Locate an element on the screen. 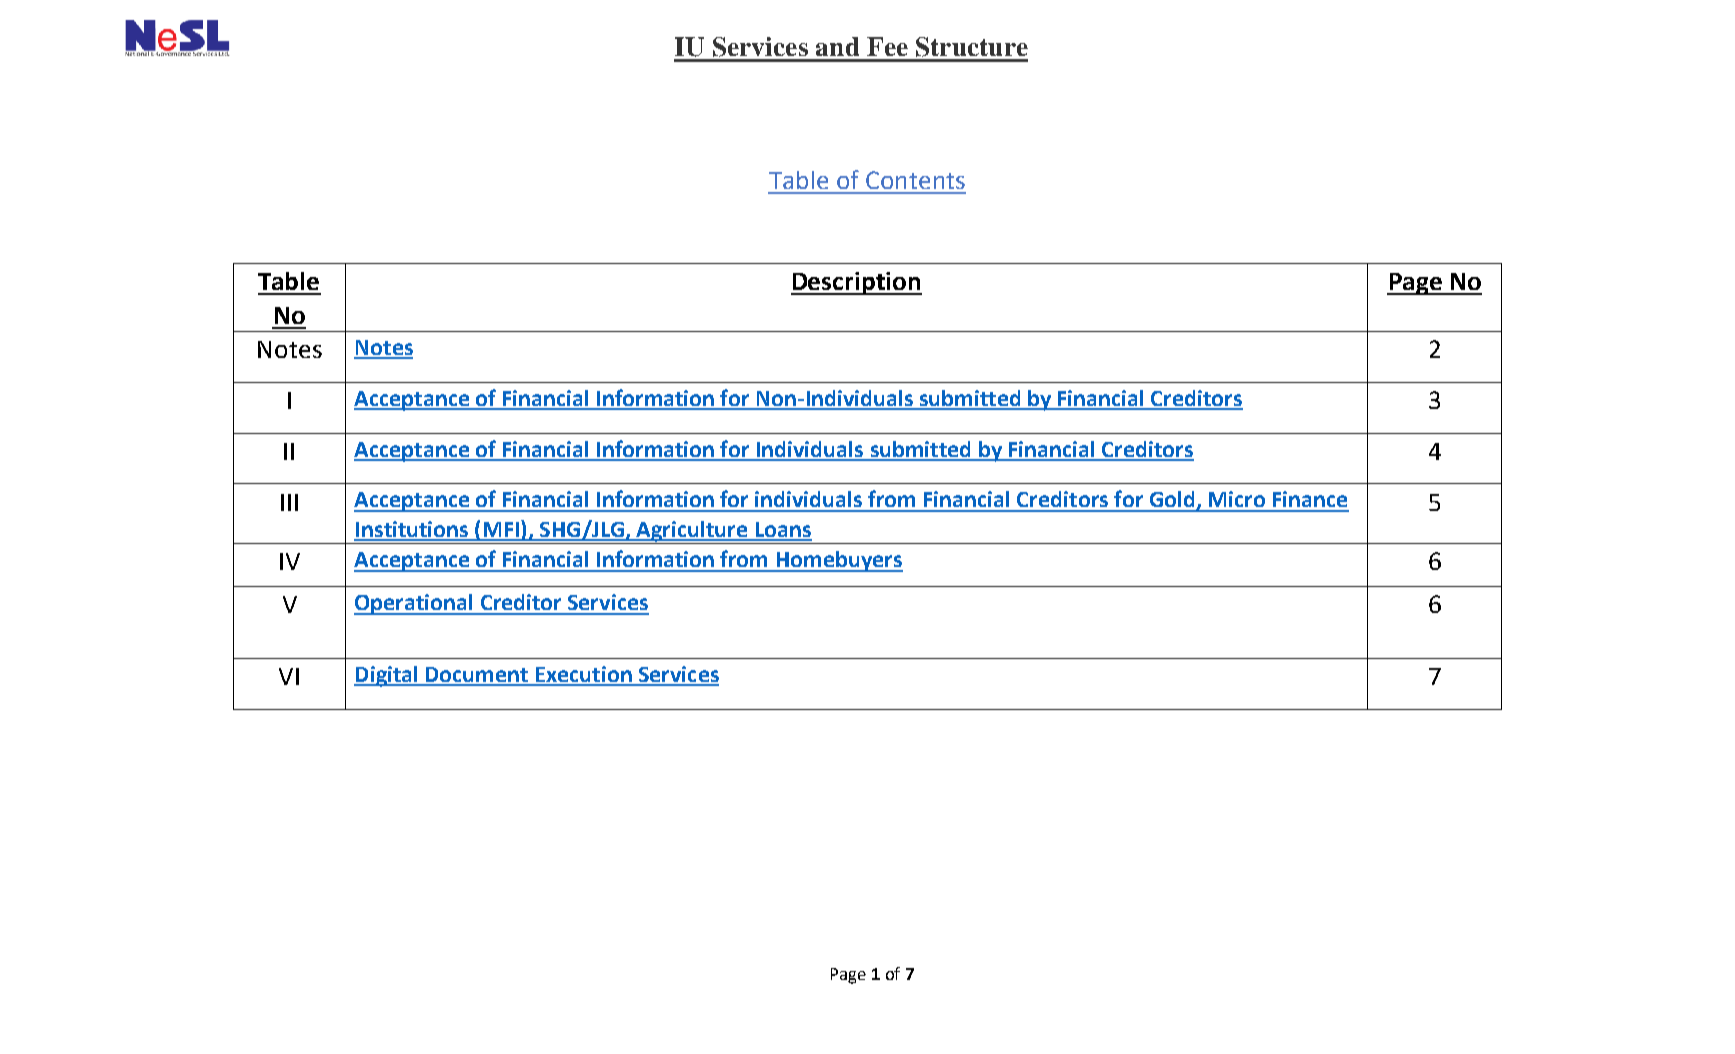 The image size is (1735, 1054). Execution is located at coordinates (584, 675).
